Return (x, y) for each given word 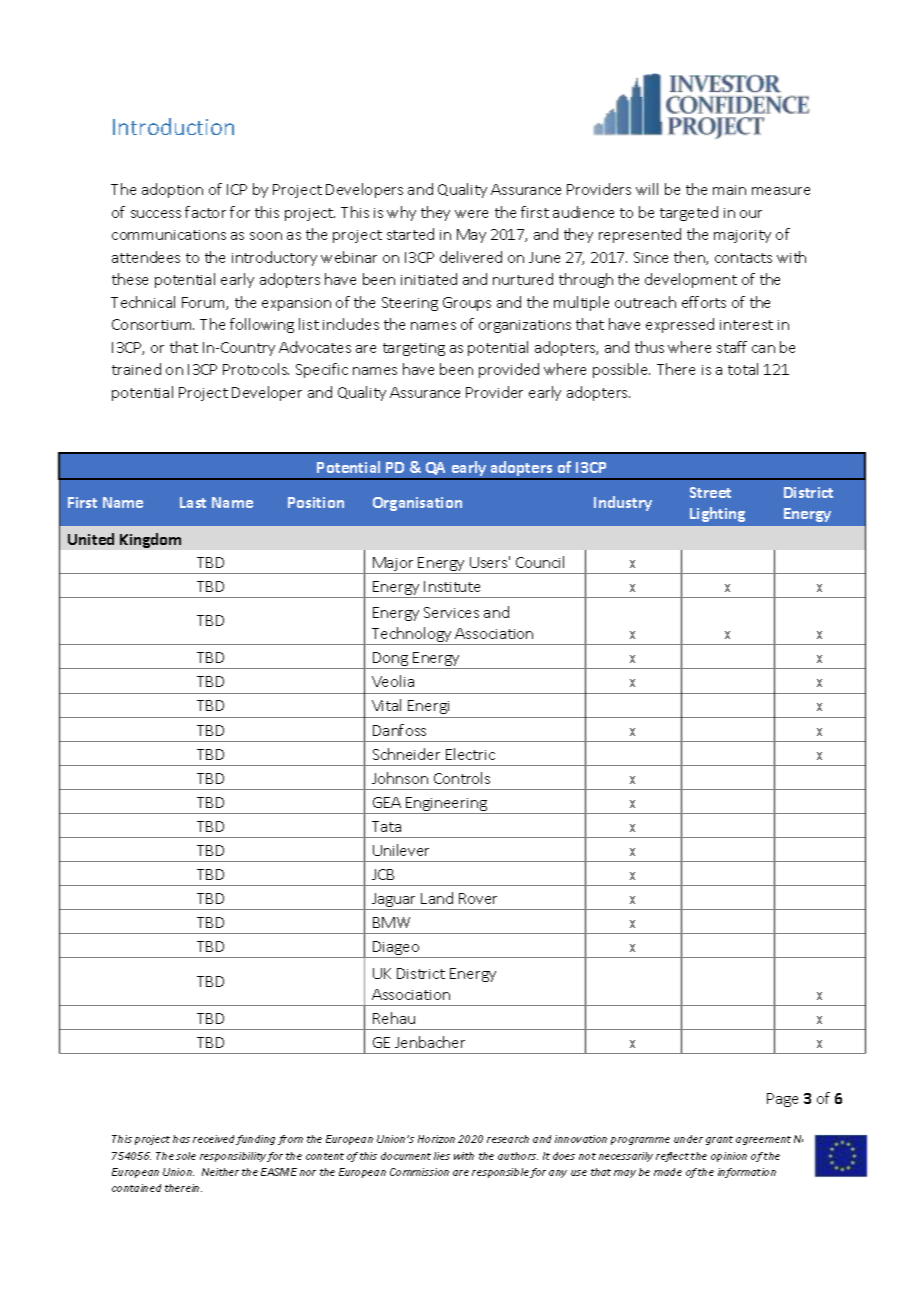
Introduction (173, 126)
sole (186, 1156)
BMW (391, 922)
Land (437, 898)
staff (732, 347)
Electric (470, 754)
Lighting (717, 514)
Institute (452, 586)
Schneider (406, 754)
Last (193, 502)
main (729, 190)
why (401, 213)
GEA (387, 802)
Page (782, 1100)
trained (136, 369)
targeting (414, 349)
